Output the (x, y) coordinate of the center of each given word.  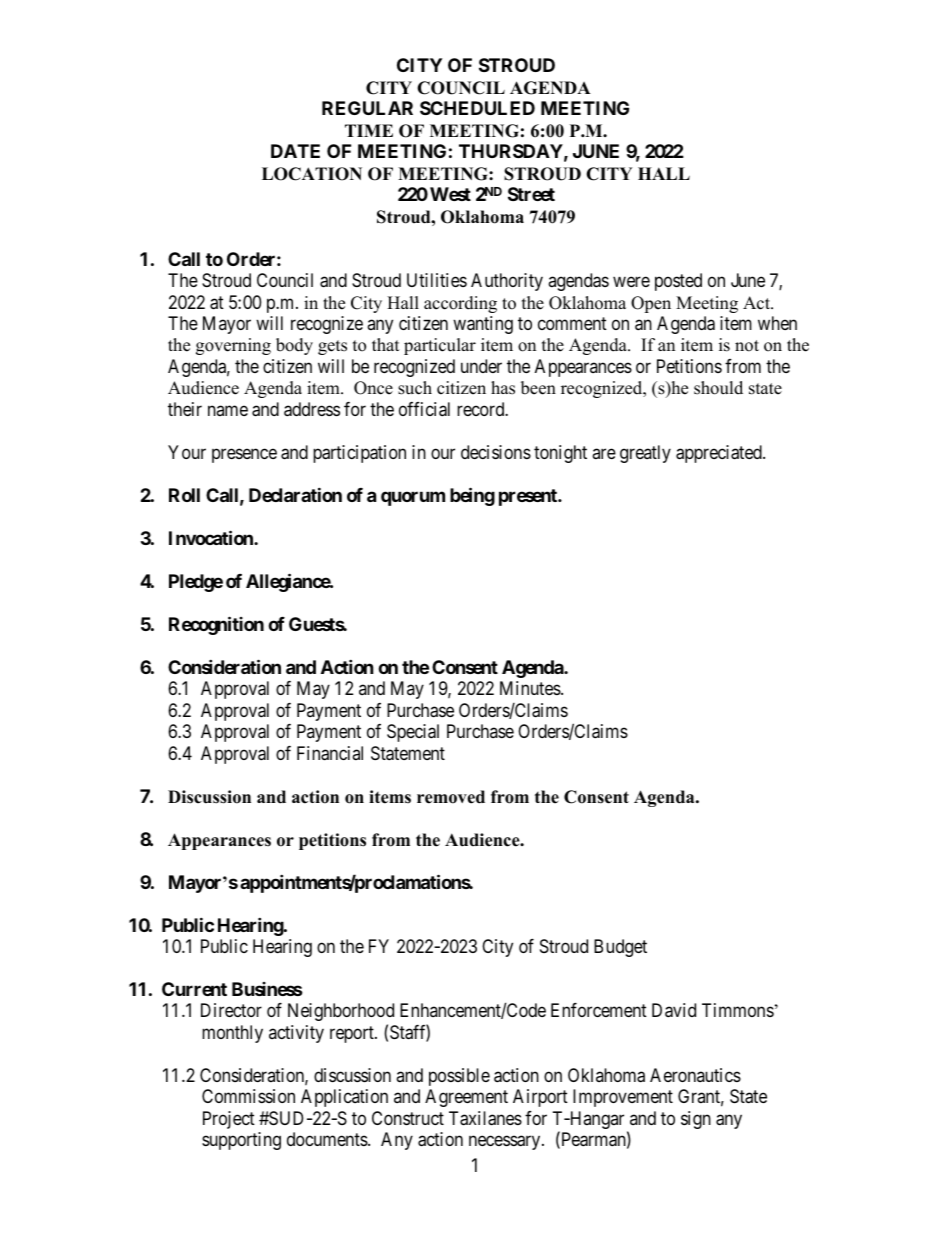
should (718, 388)
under (481, 366)
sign (696, 1120)
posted (678, 282)
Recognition (216, 625)
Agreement (466, 1098)
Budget (620, 948)
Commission (248, 1096)
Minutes (531, 688)
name (228, 410)
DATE (295, 151)
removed (451, 797)
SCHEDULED (477, 108)
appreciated (720, 454)
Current (194, 989)
